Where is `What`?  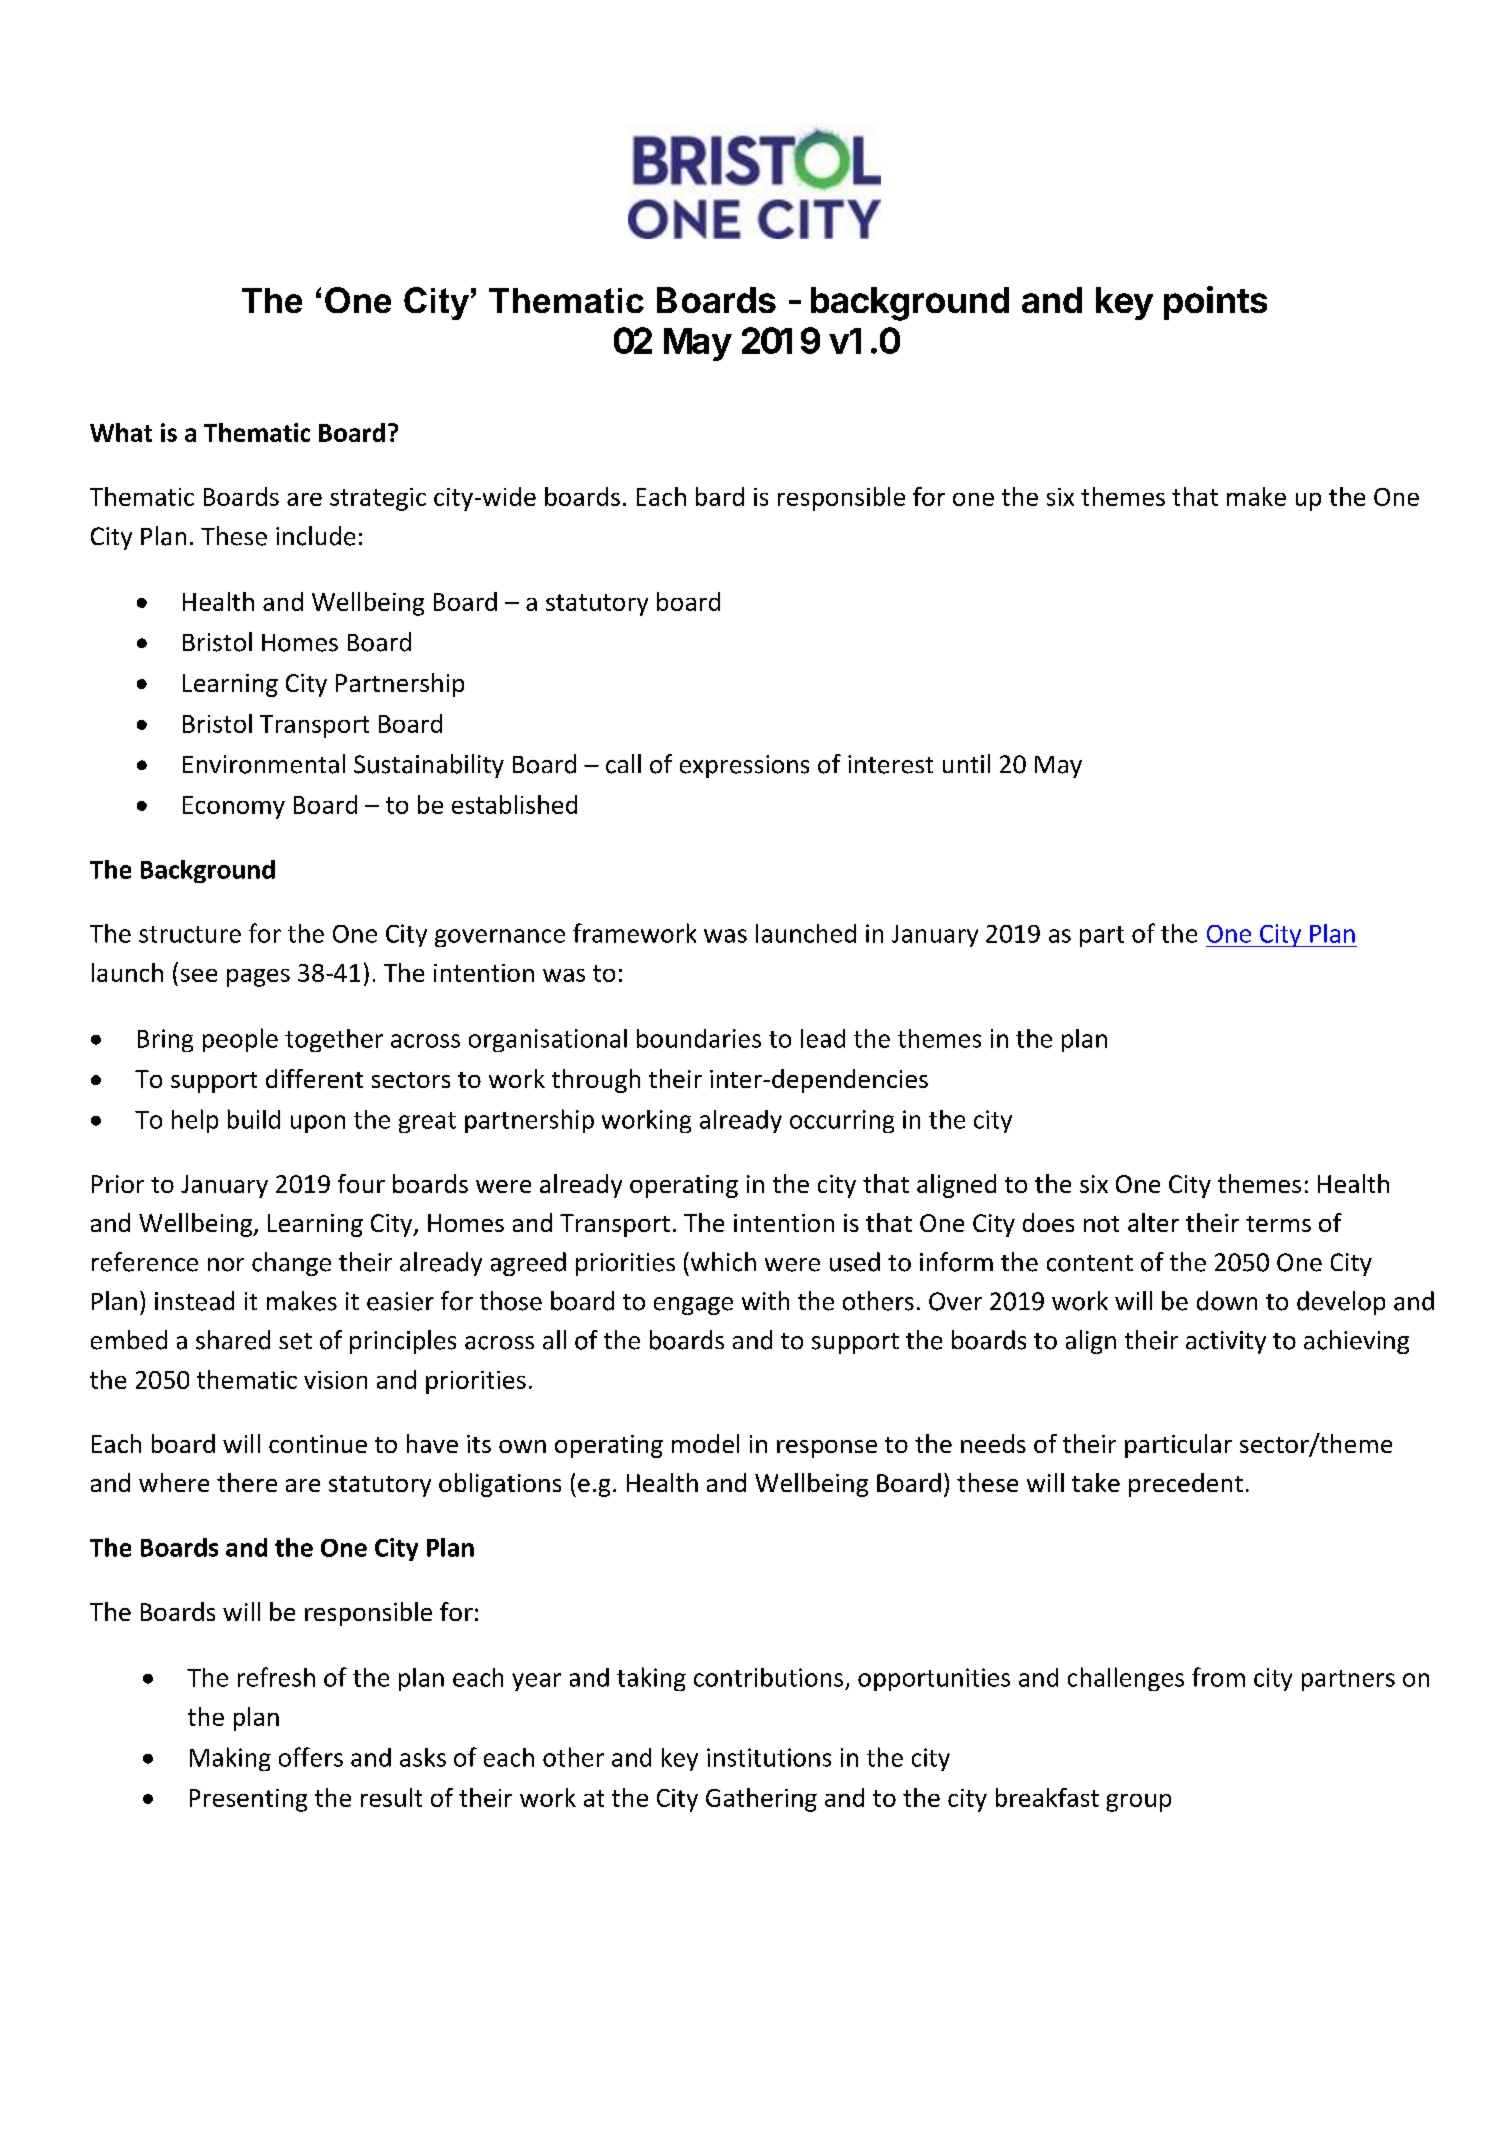 What is located at coordinates (121, 432).
